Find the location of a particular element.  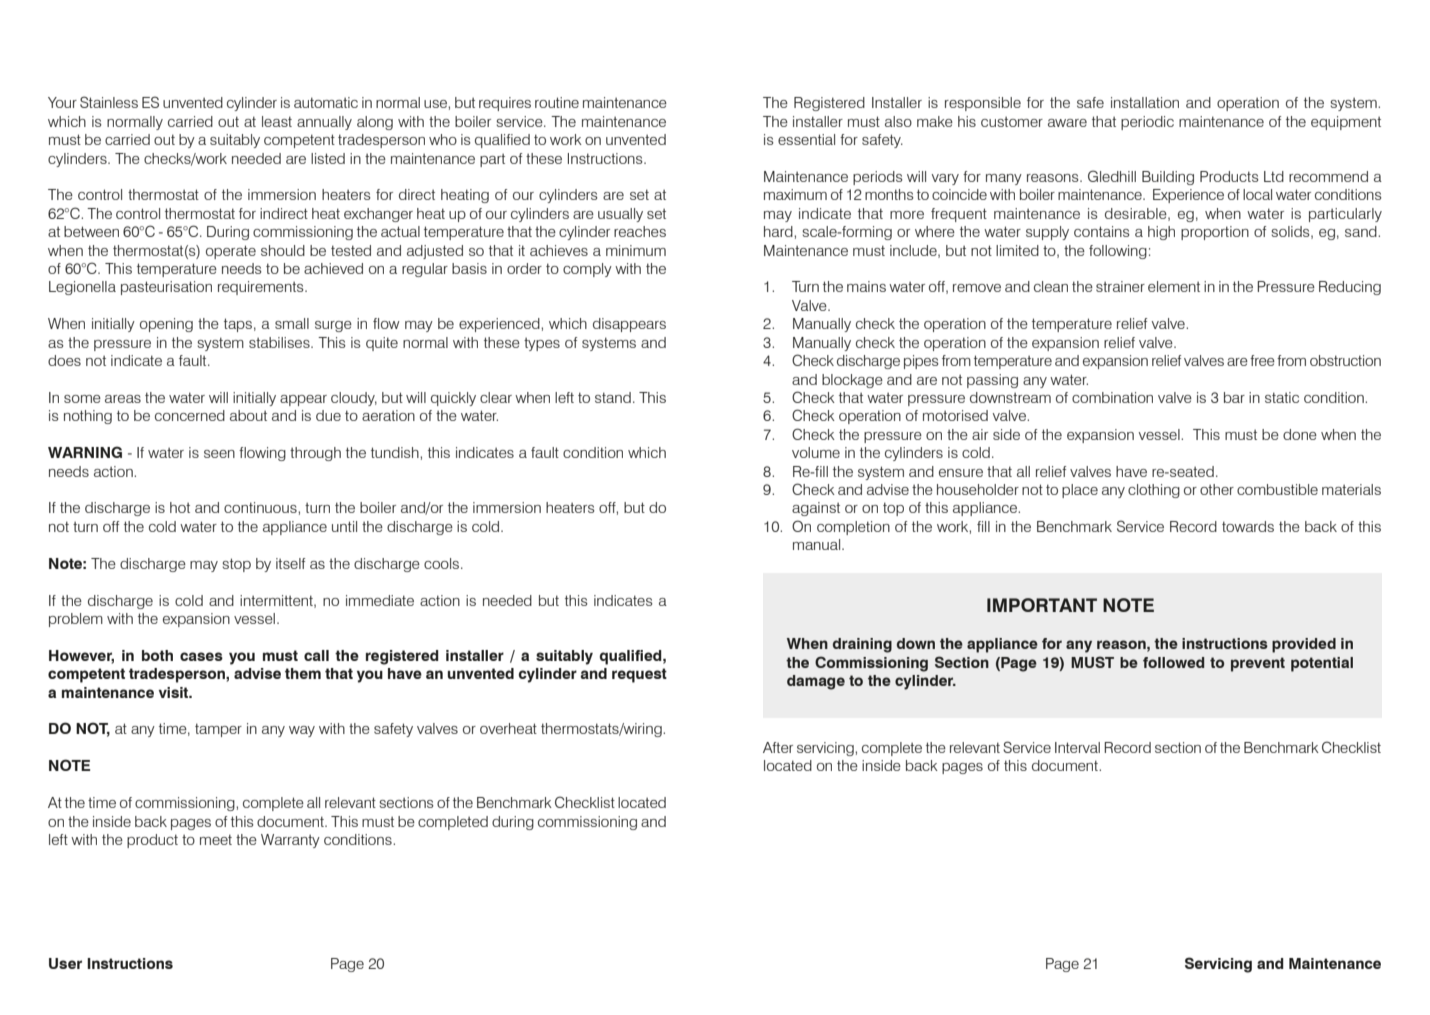

periodic is located at coordinates (1147, 123).
